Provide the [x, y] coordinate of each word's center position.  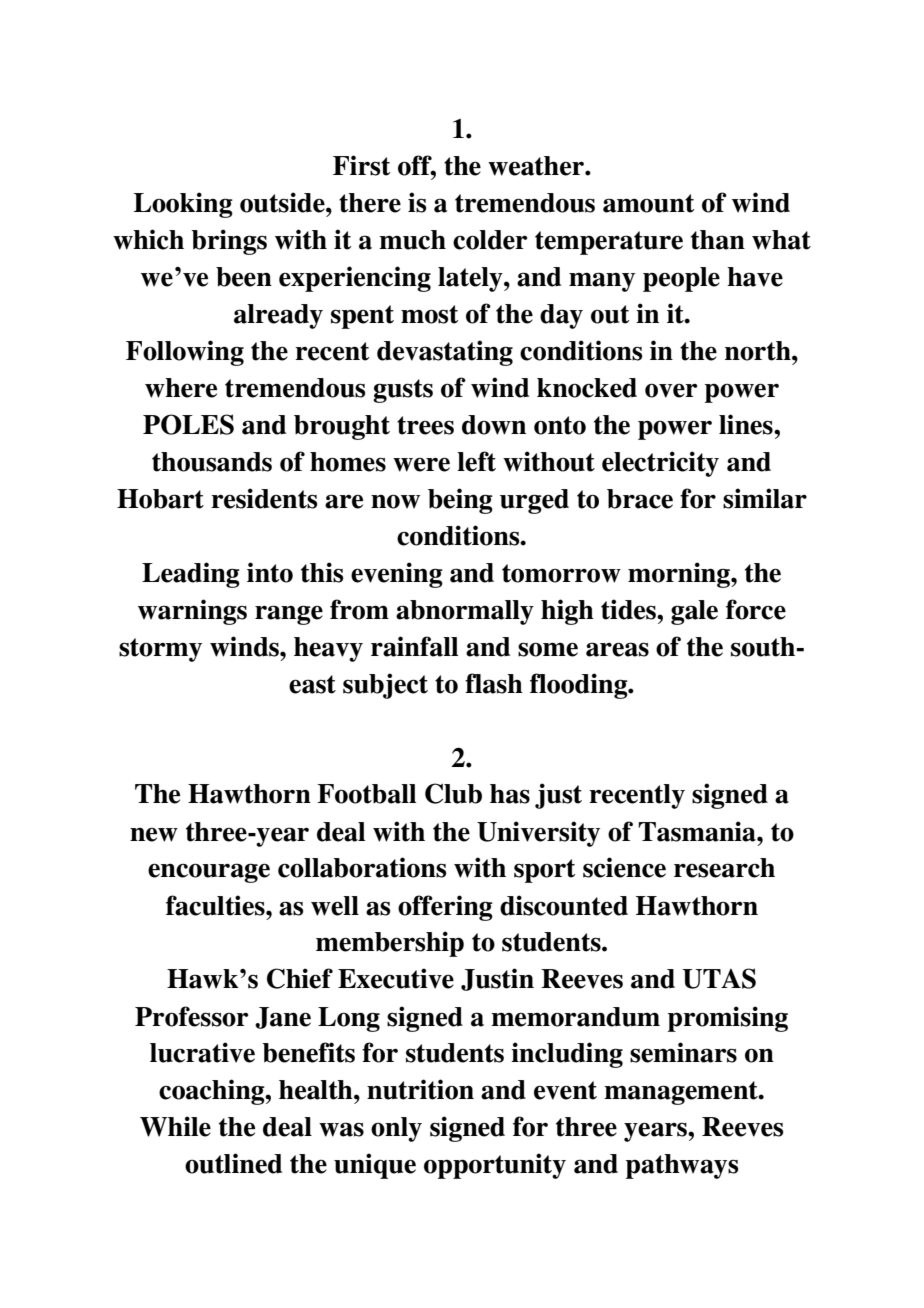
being [460, 501]
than [718, 240]
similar [765, 498]
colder [490, 240]
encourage [209, 873]
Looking [183, 205]
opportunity [495, 1166]
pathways [682, 1166]
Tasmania [698, 831]
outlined [233, 1163]
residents [264, 498]
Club [453, 793]
